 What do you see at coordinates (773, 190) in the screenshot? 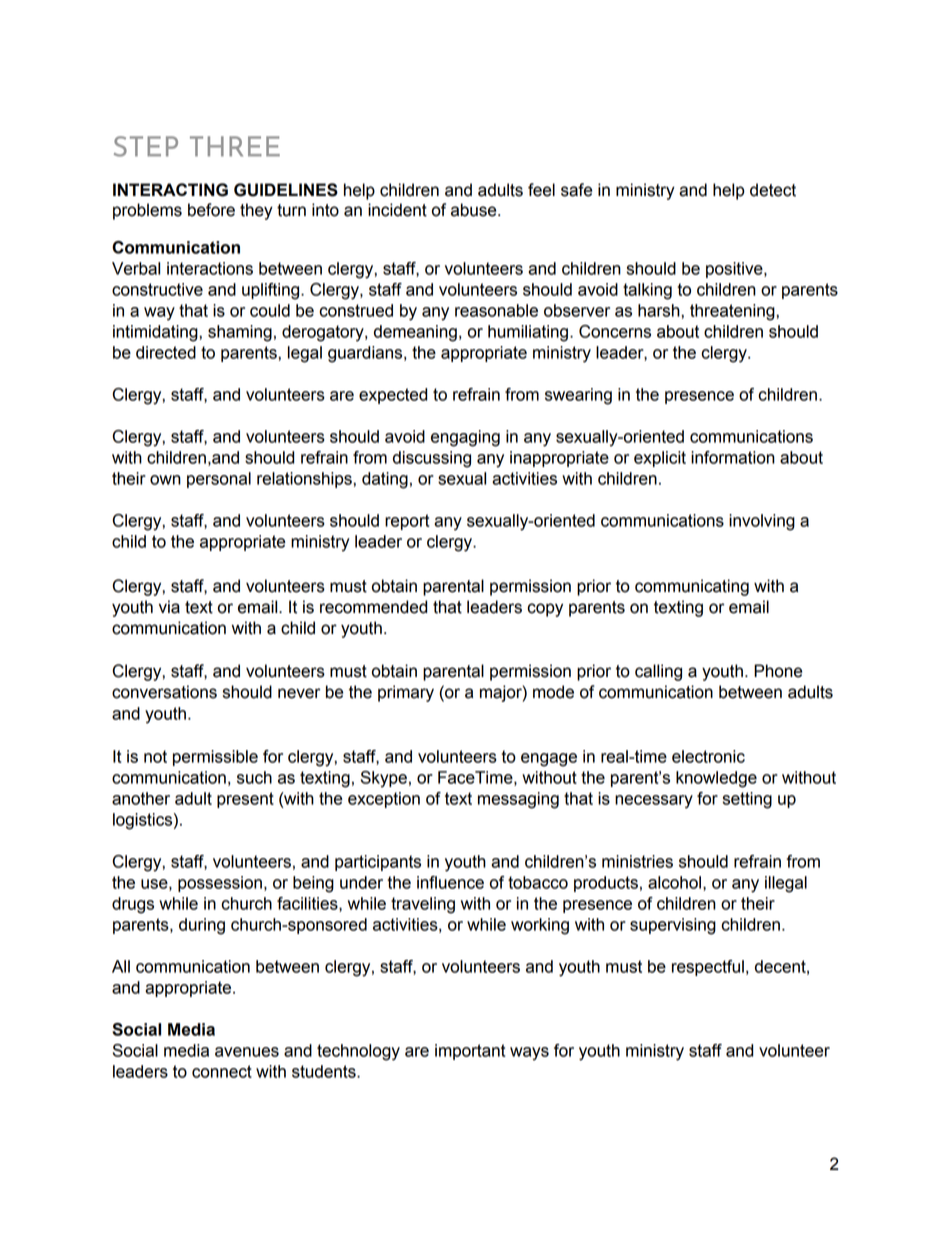
I see `detect` at bounding box center [773, 190].
